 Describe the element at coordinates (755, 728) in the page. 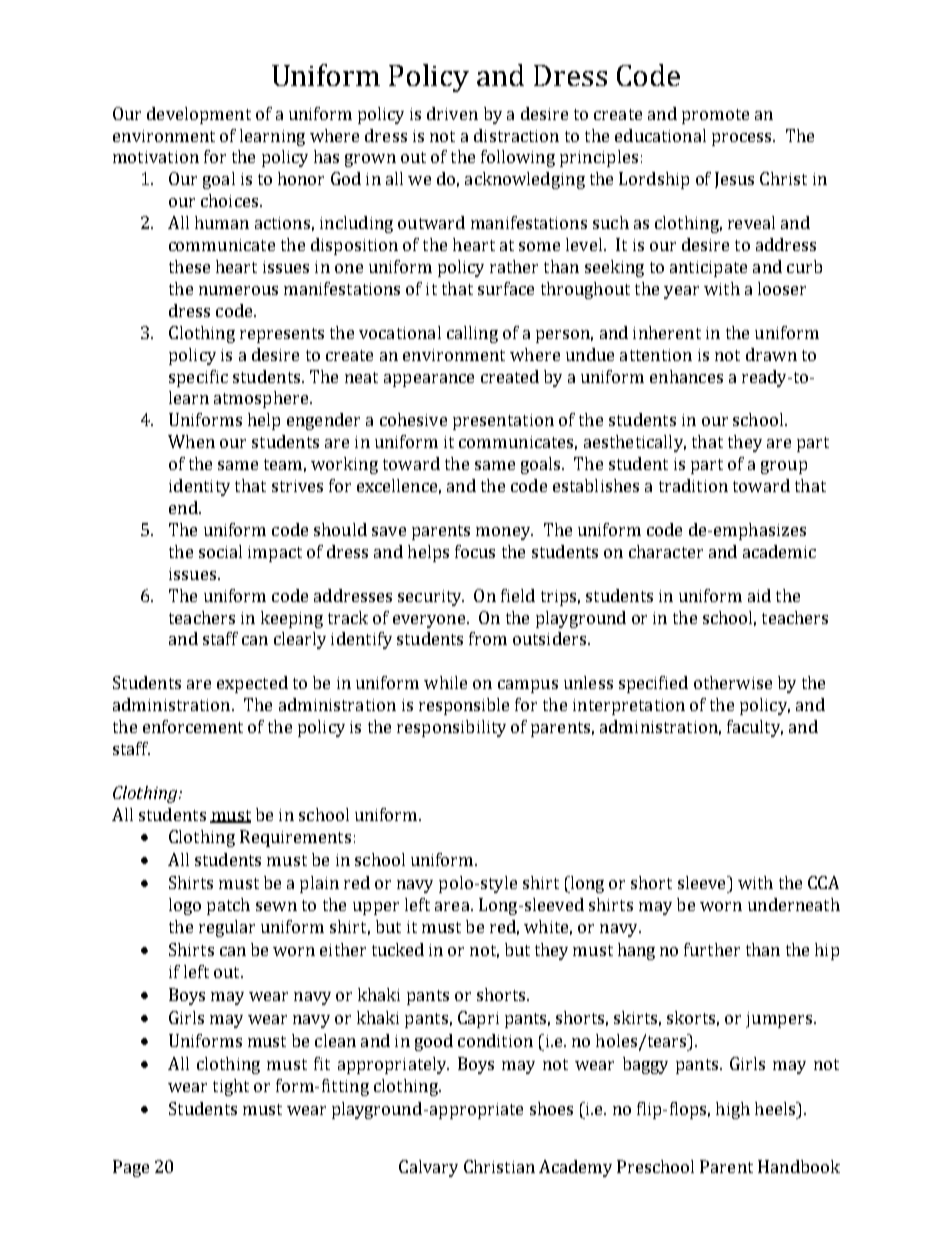

I see `faculty` at that location.
